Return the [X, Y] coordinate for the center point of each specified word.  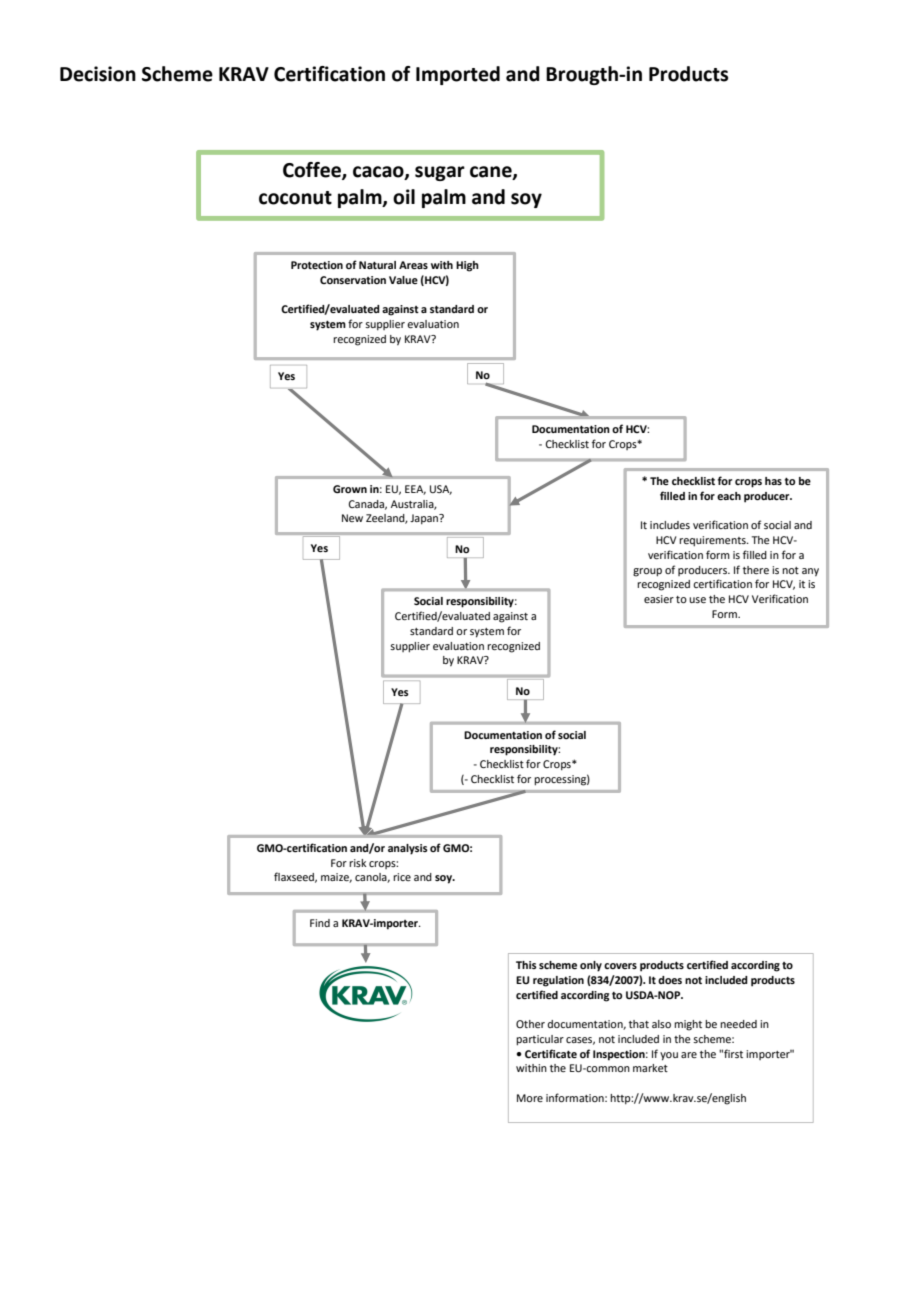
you [669, 1056]
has [773, 481]
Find [320, 923]
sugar [440, 173]
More [530, 1098]
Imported [458, 75]
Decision [98, 74]
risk [358, 863]
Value [403, 280]
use [697, 600]
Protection [317, 265]
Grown [350, 489]
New [352, 518]
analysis [408, 849]
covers [620, 966]
